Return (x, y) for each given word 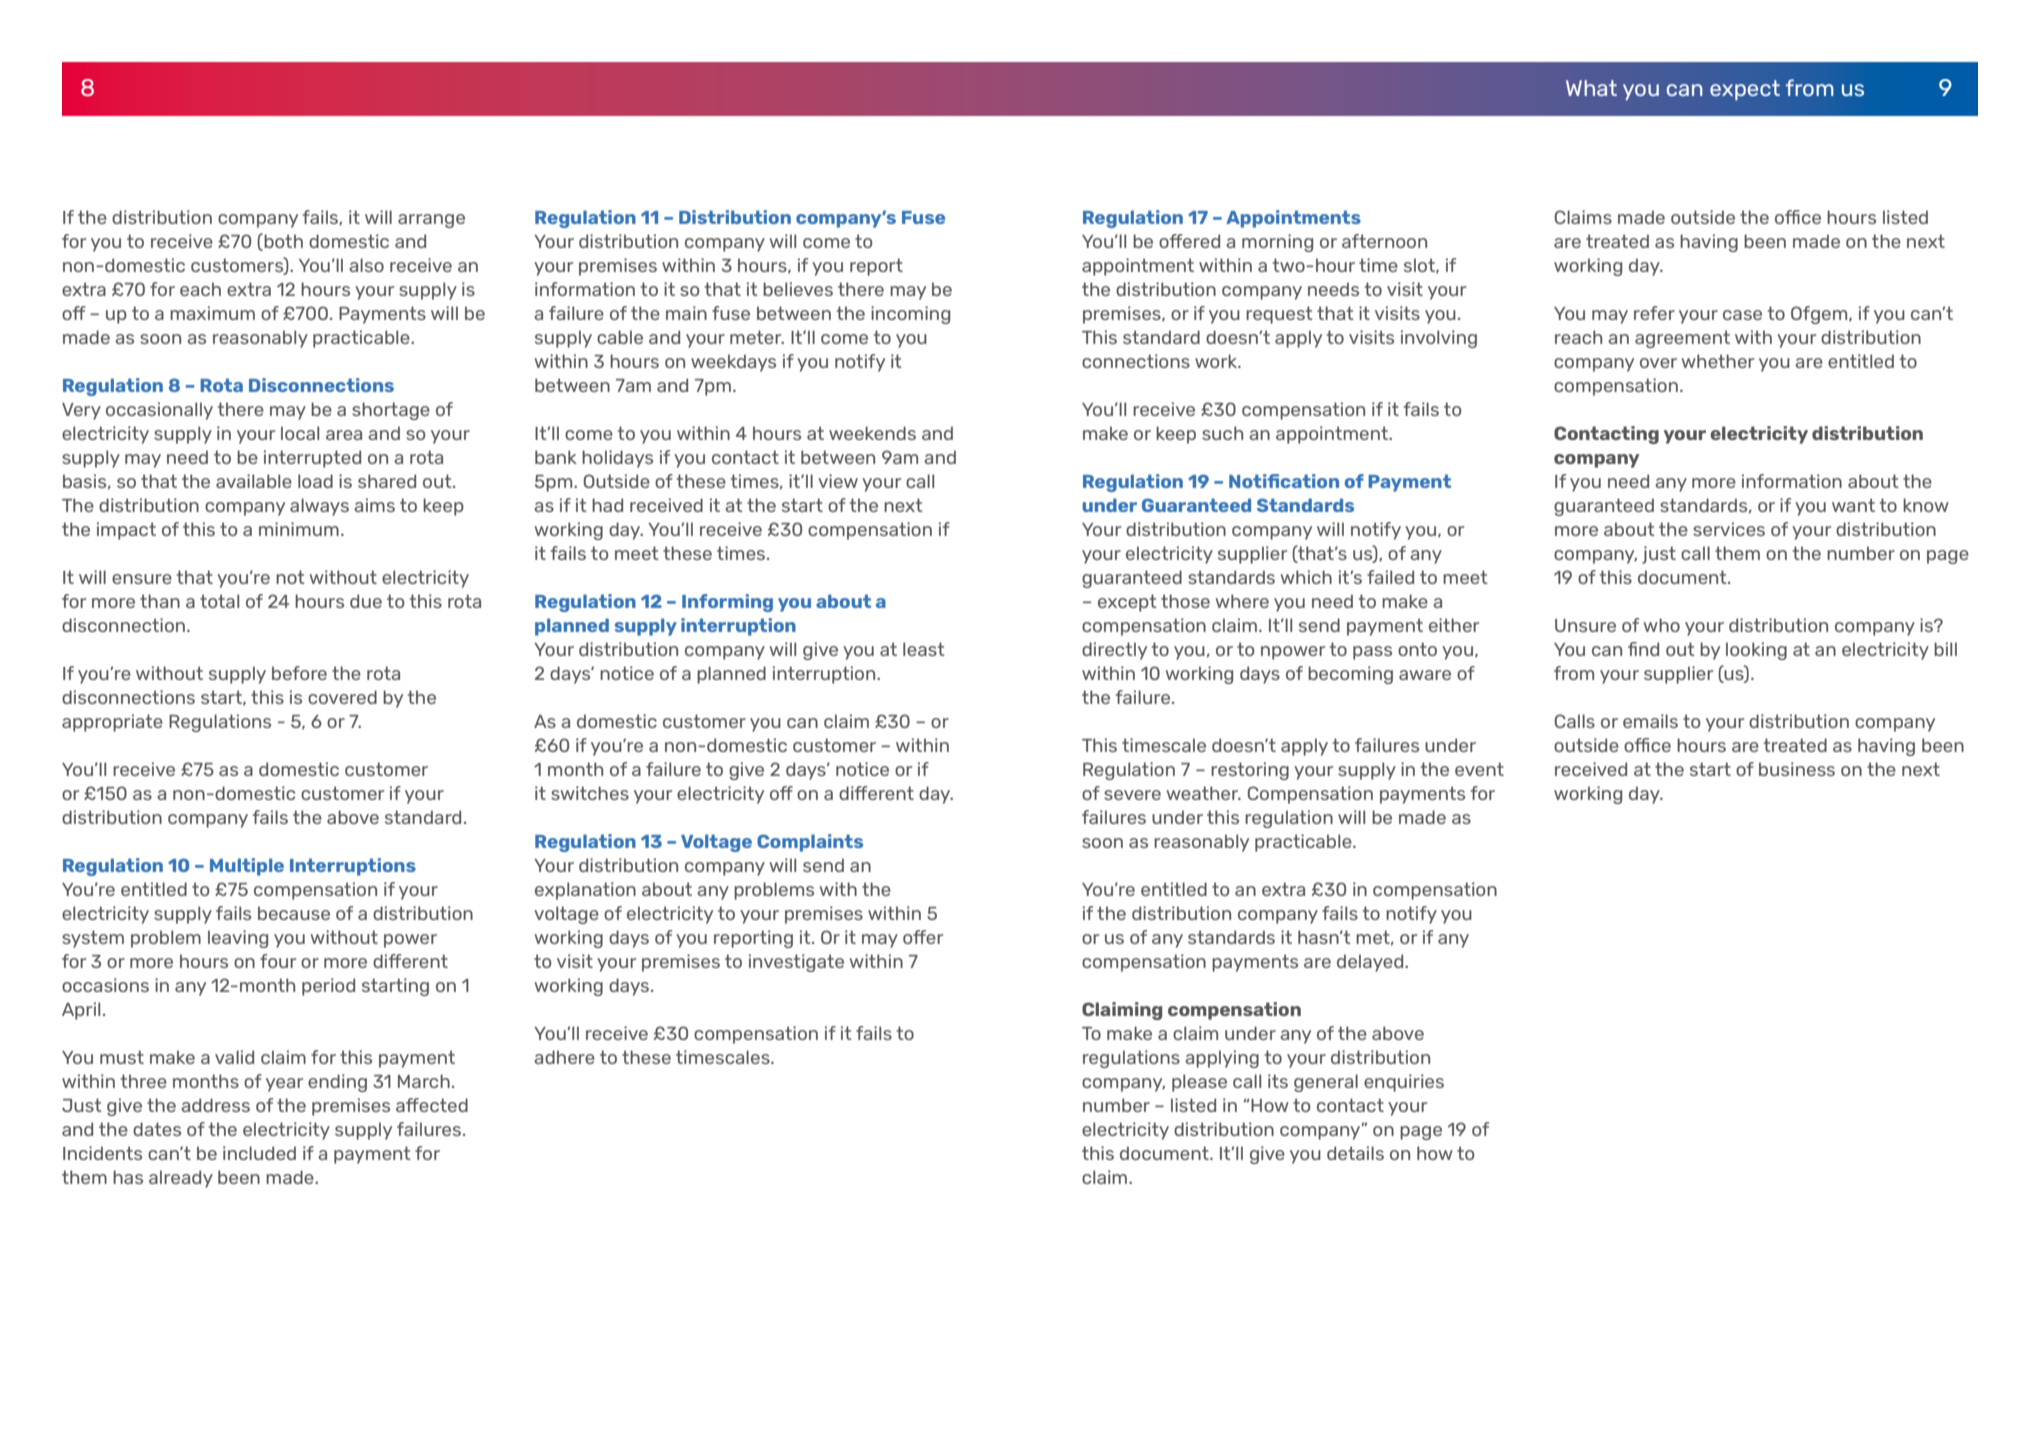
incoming (910, 315)
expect (1745, 90)
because (294, 913)
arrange (431, 221)
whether (1718, 361)
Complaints (810, 843)
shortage (391, 411)
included (259, 1153)
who (1662, 625)
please (1199, 1083)
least (924, 649)
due (366, 601)
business (1797, 769)
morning (1277, 243)
